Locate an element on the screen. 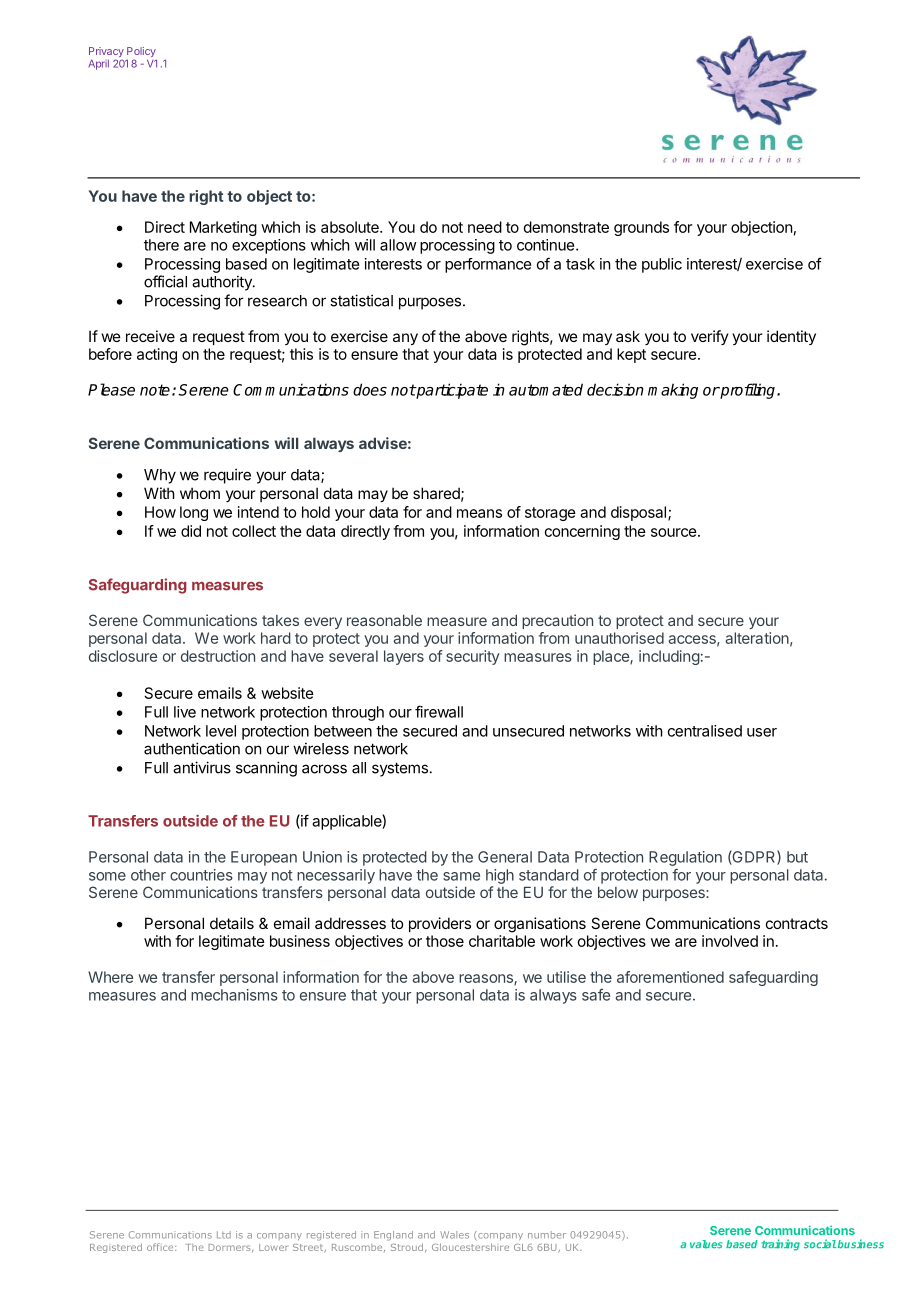 The image size is (924, 1308). Why is located at coordinates (160, 476).
